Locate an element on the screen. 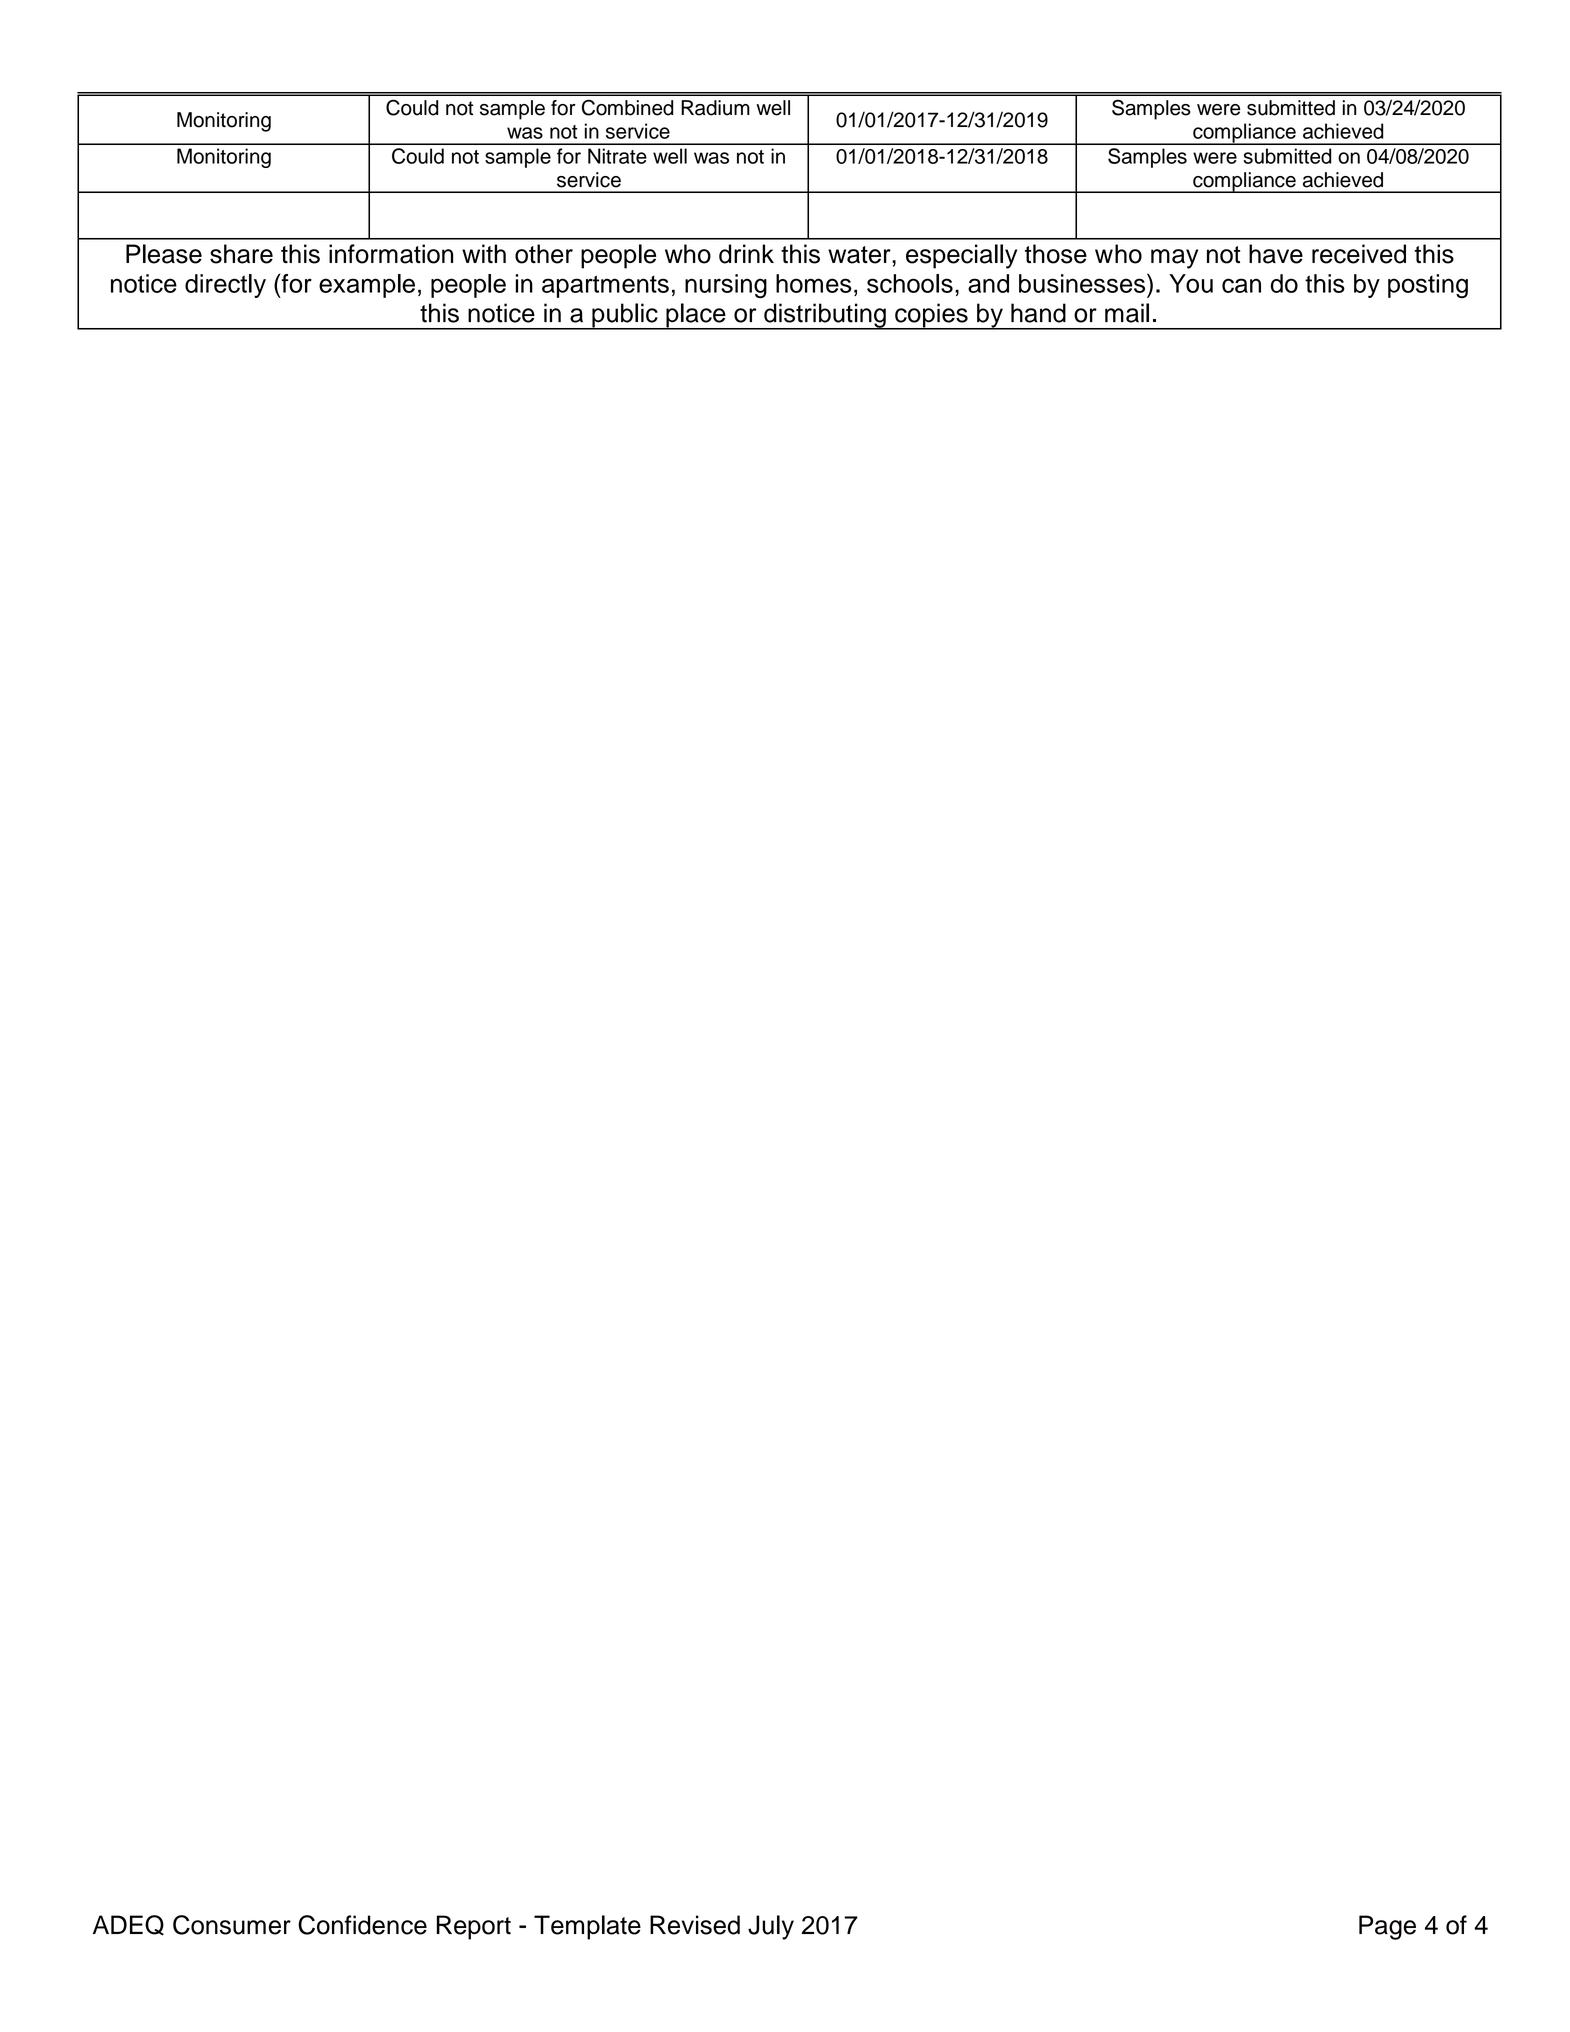 The height and width of the screenshot is (2032, 1570). Revised is located at coordinates (695, 1925).
